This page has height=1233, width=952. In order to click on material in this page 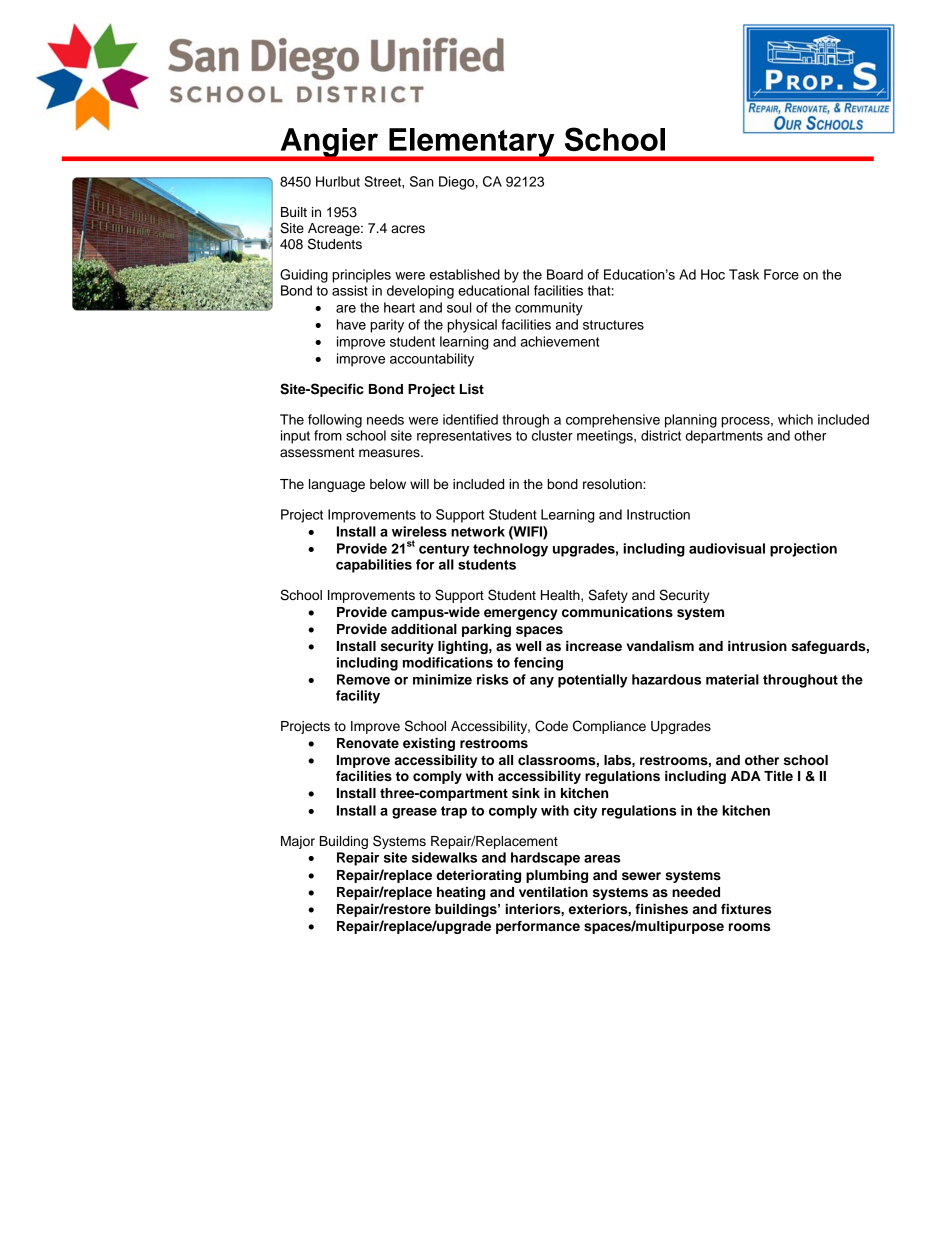, I will do `click(732, 679)`.
